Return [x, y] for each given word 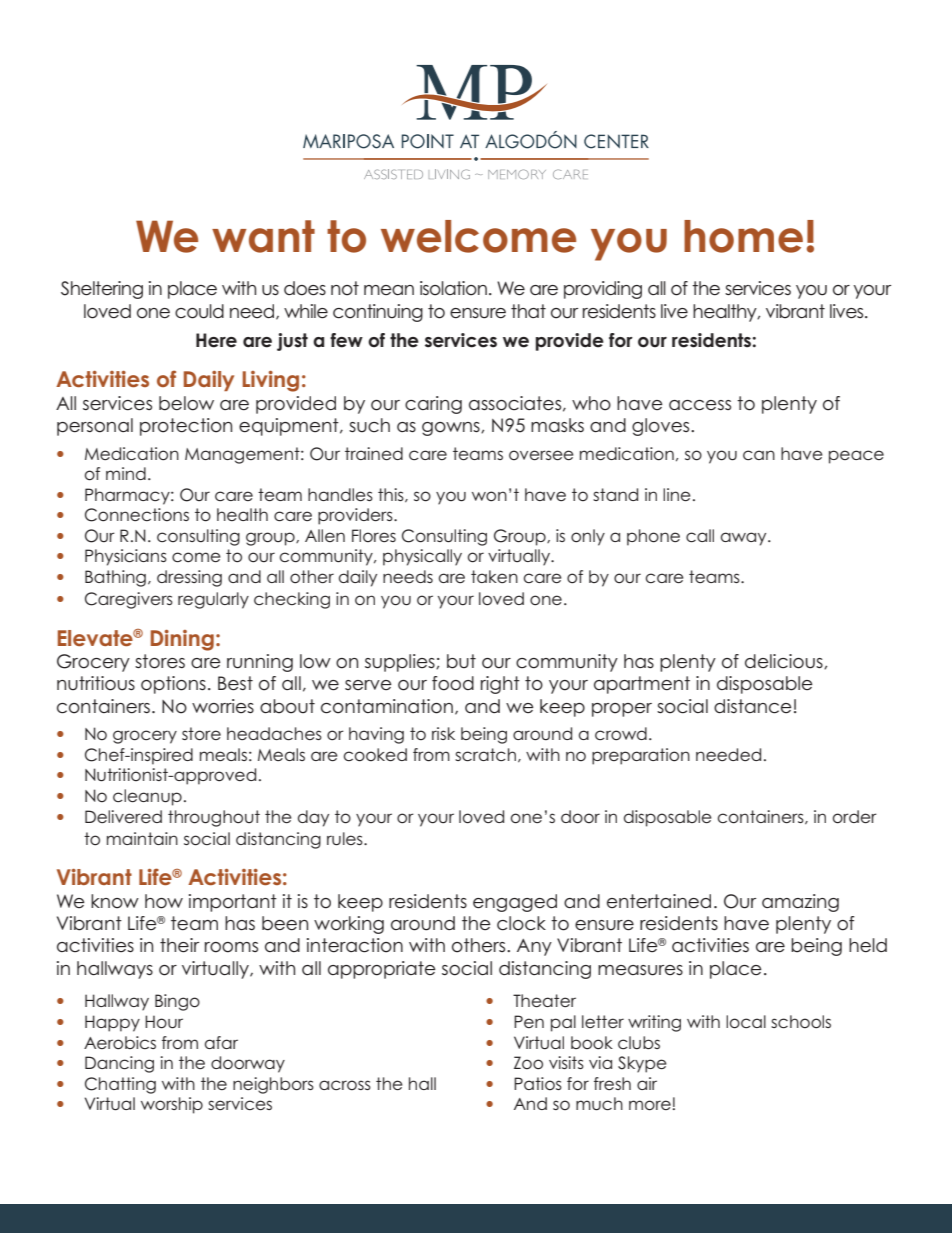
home [743, 236]
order [854, 817]
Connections [137, 515]
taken [494, 576]
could [199, 311]
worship [172, 1105]
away [745, 539]
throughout [214, 818]
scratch [485, 755]
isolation [453, 288]
